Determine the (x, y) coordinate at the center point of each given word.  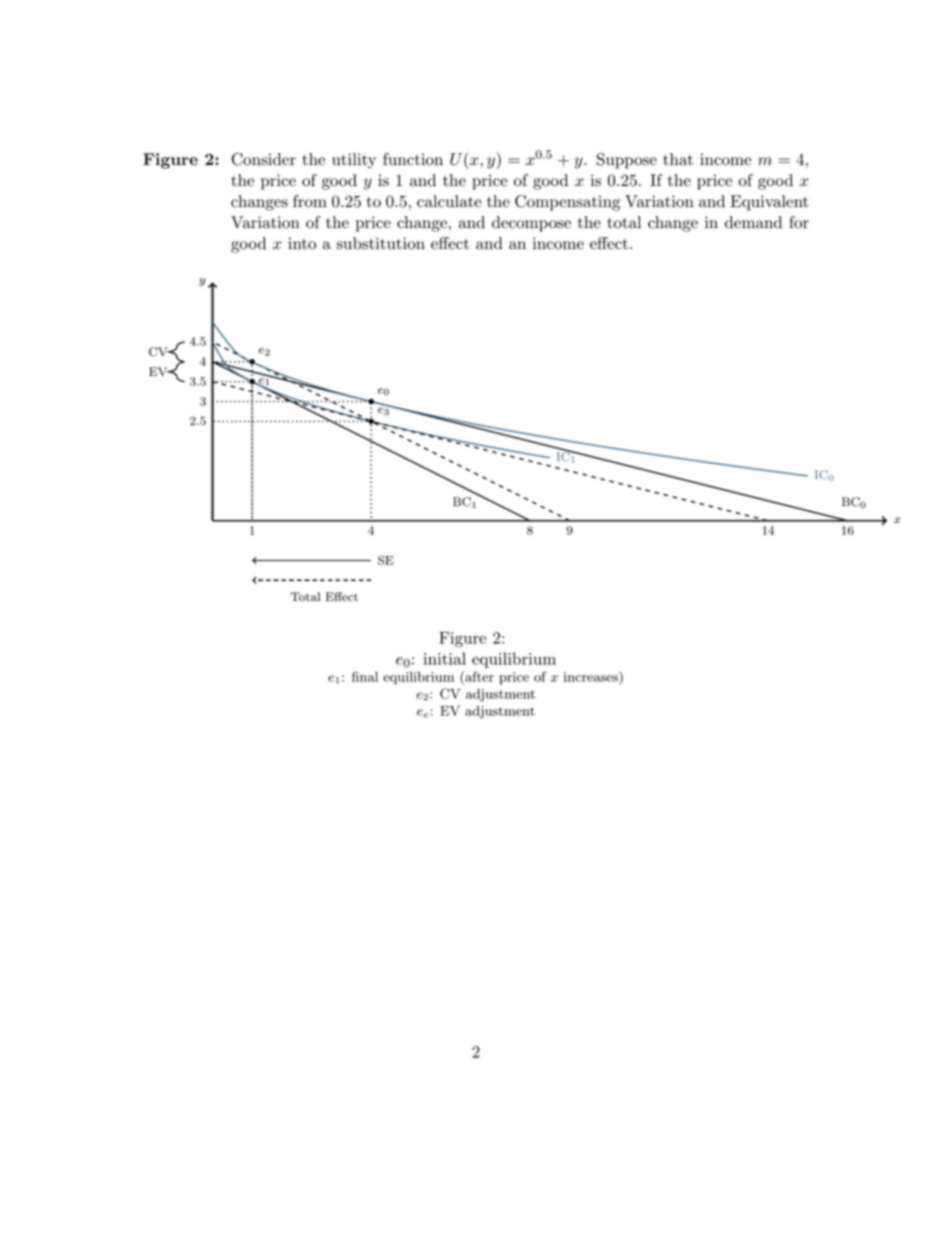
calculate (449, 201)
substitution (381, 243)
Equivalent (770, 203)
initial (444, 658)
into (302, 243)
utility (354, 161)
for (799, 222)
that (678, 159)
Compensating (567, 203)
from (310, 201)
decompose (531, 224)
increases (592, 676)
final (365, 676)
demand (753, 222)
